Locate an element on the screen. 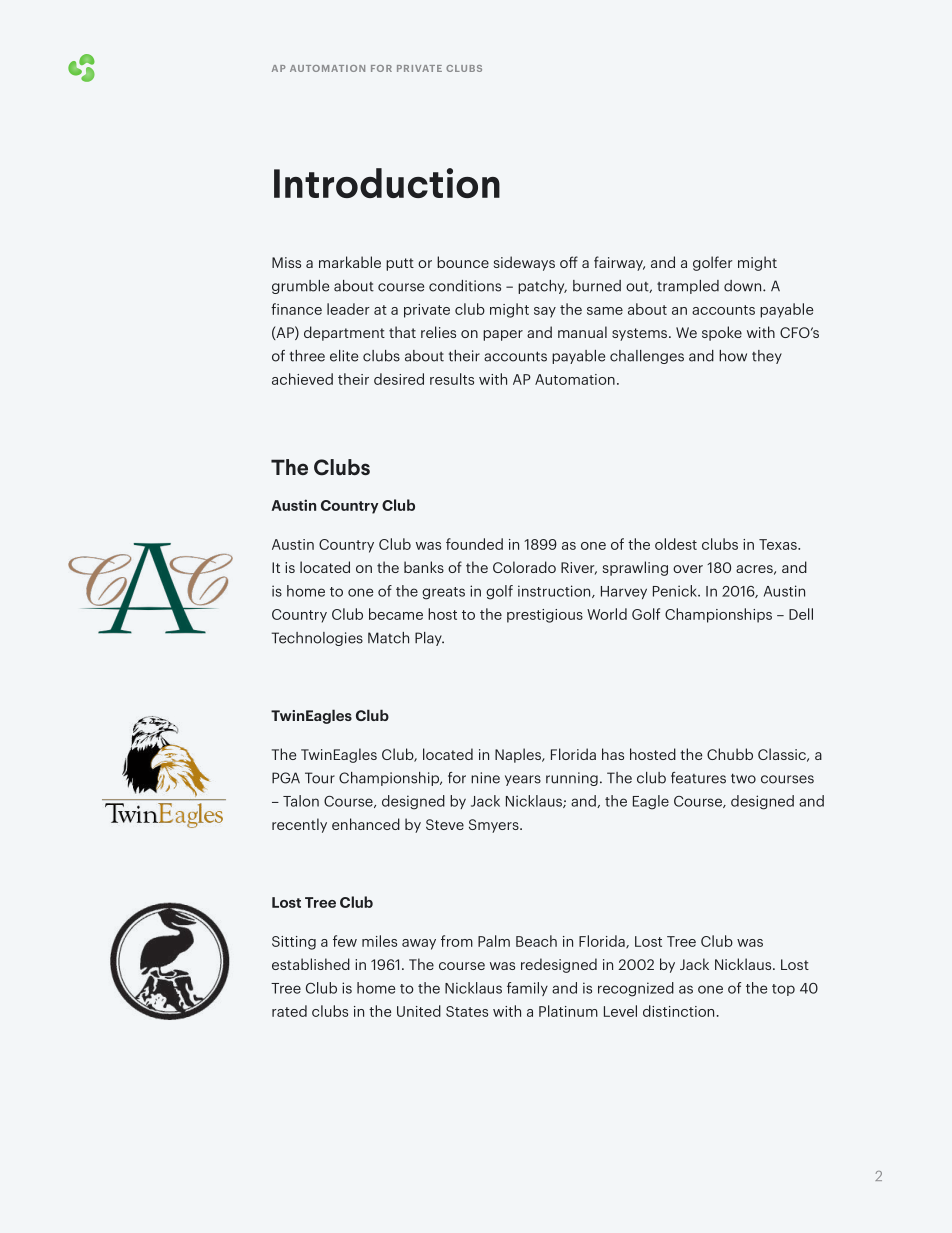  founded is located at coordinates (474, 544).
